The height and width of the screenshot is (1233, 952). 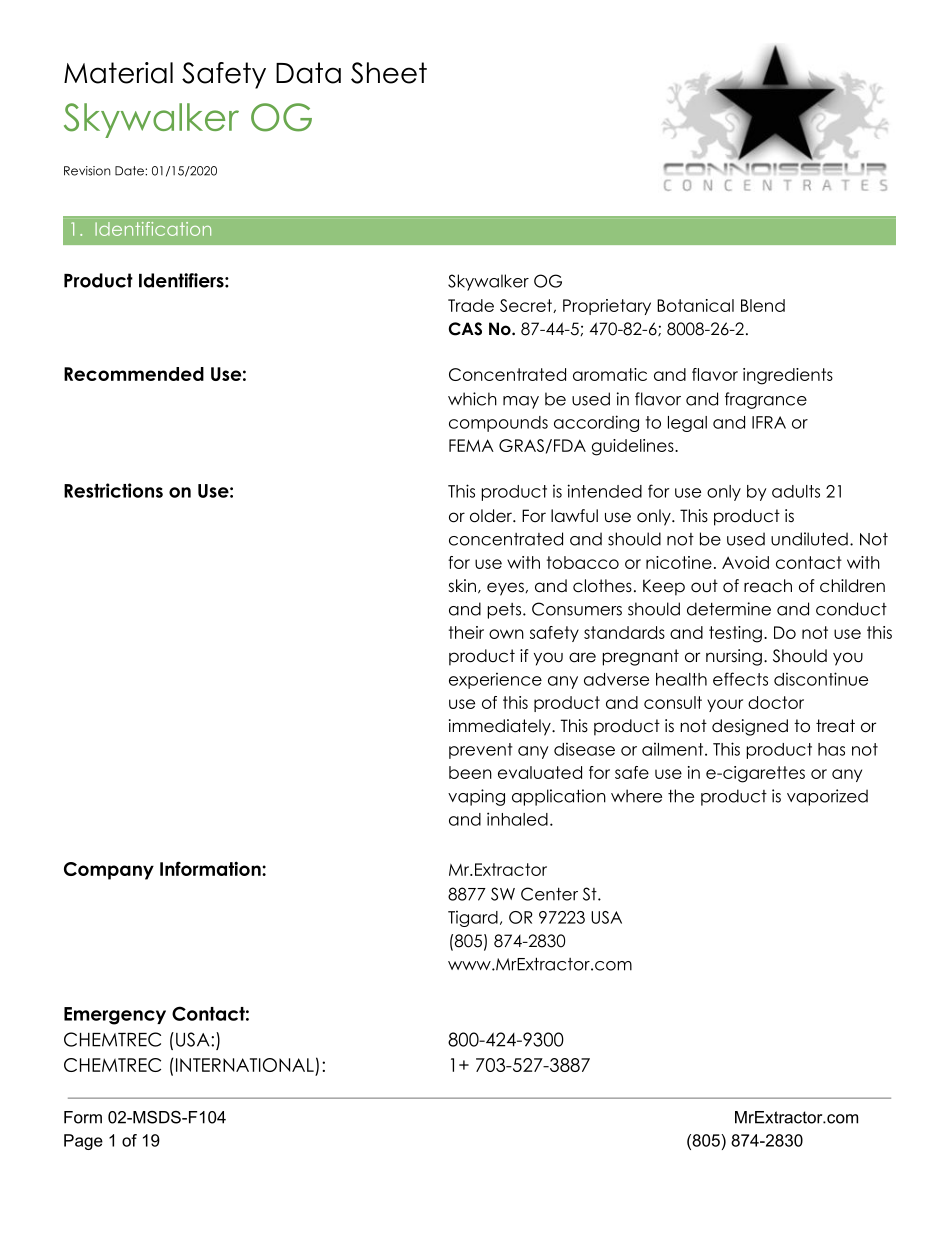 I want to click on Material, so click(x=118, y=73).
